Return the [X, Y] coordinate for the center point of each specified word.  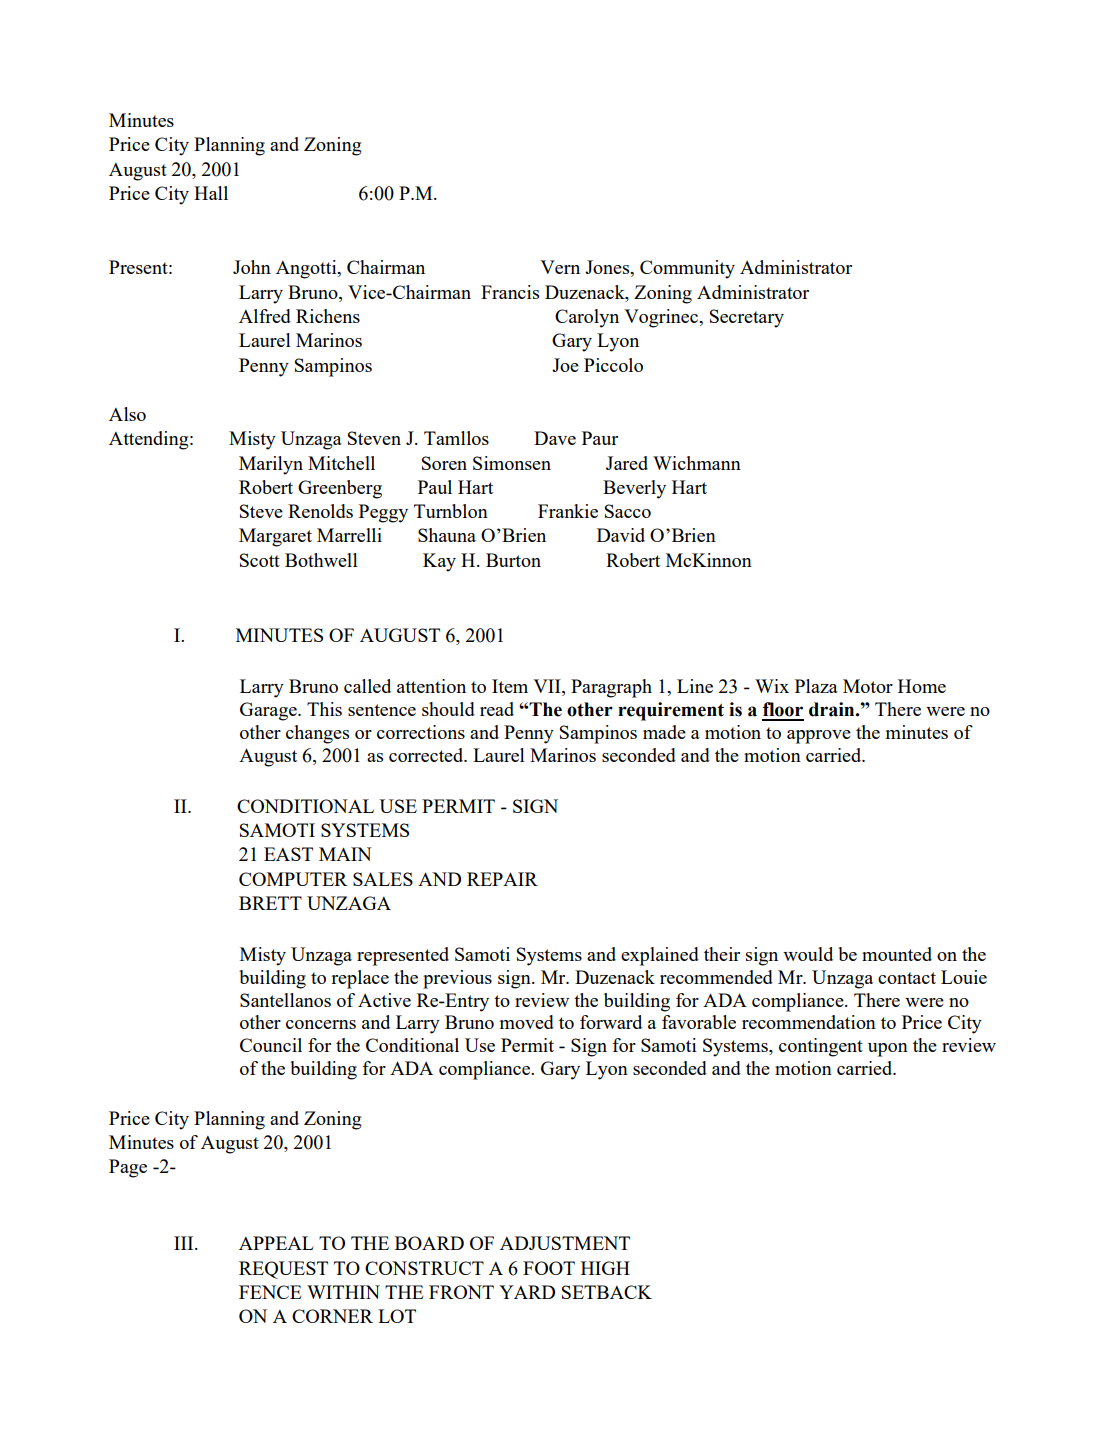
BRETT [270, 903]
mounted [897, 954]
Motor [868, 686]
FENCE [270, 1292]
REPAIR [502, 879]
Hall [211, 193]
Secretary [747, 318]
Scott [260, 560]
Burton [513, 560]
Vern [560, 267]
